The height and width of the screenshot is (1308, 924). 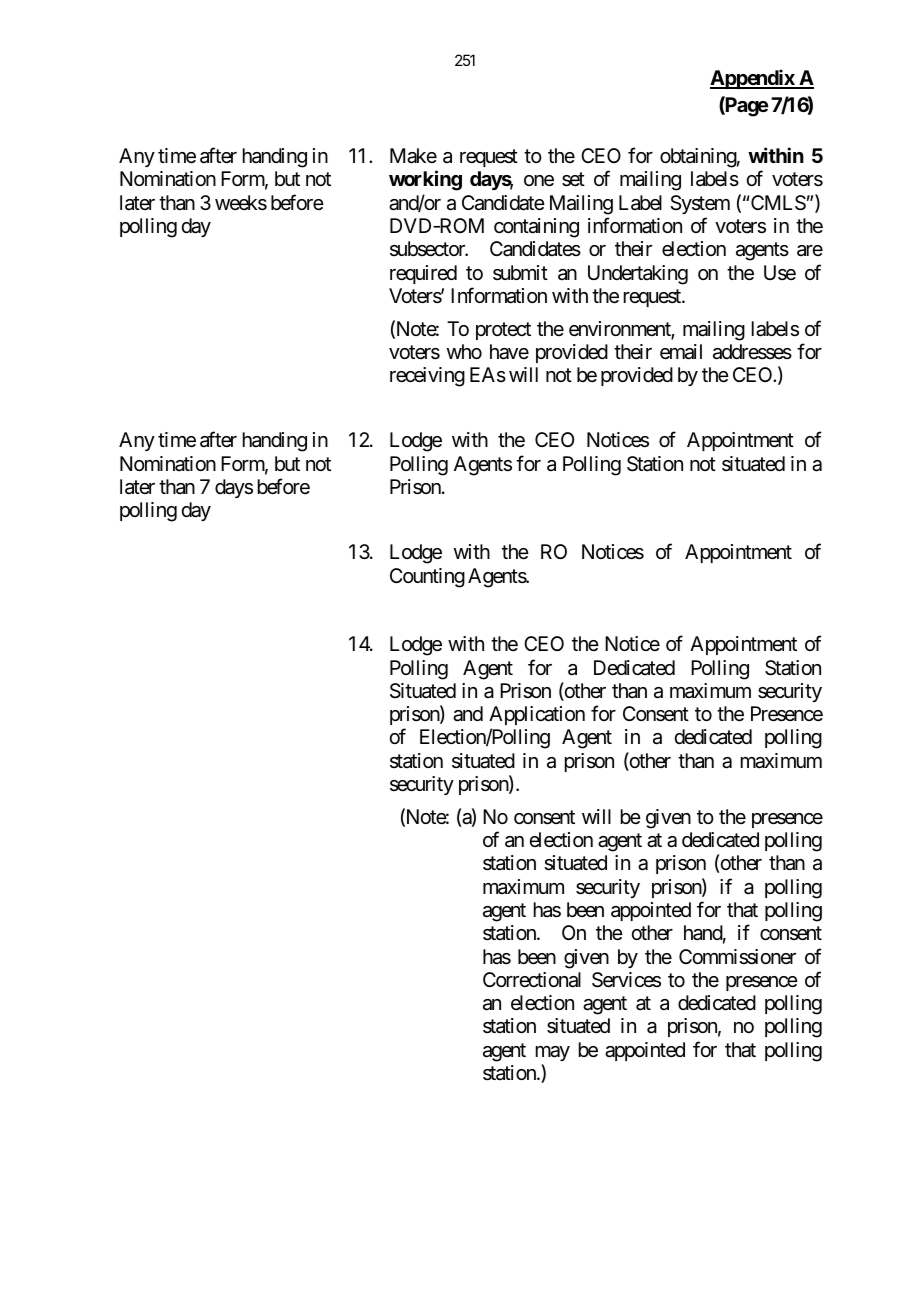 What do you see at coordinates (532, 980) in the screenshot?
I see `Correctional` at bounding box center [532, 980].
